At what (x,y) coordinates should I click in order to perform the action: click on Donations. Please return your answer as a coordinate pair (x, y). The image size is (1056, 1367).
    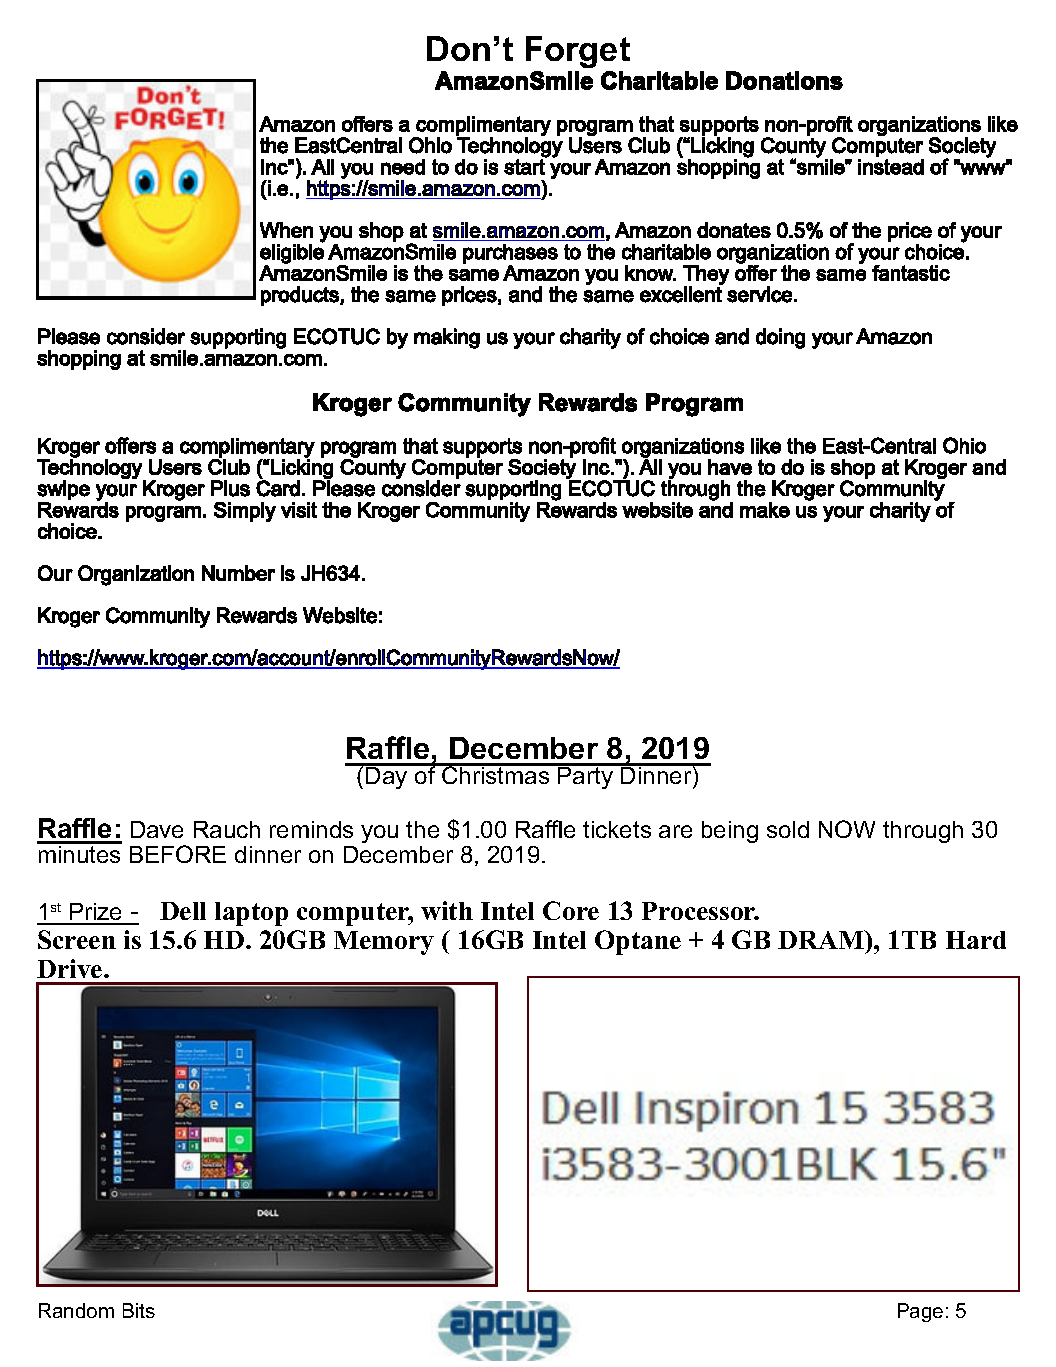
    Looking at the image, I should click on (784, 80).
